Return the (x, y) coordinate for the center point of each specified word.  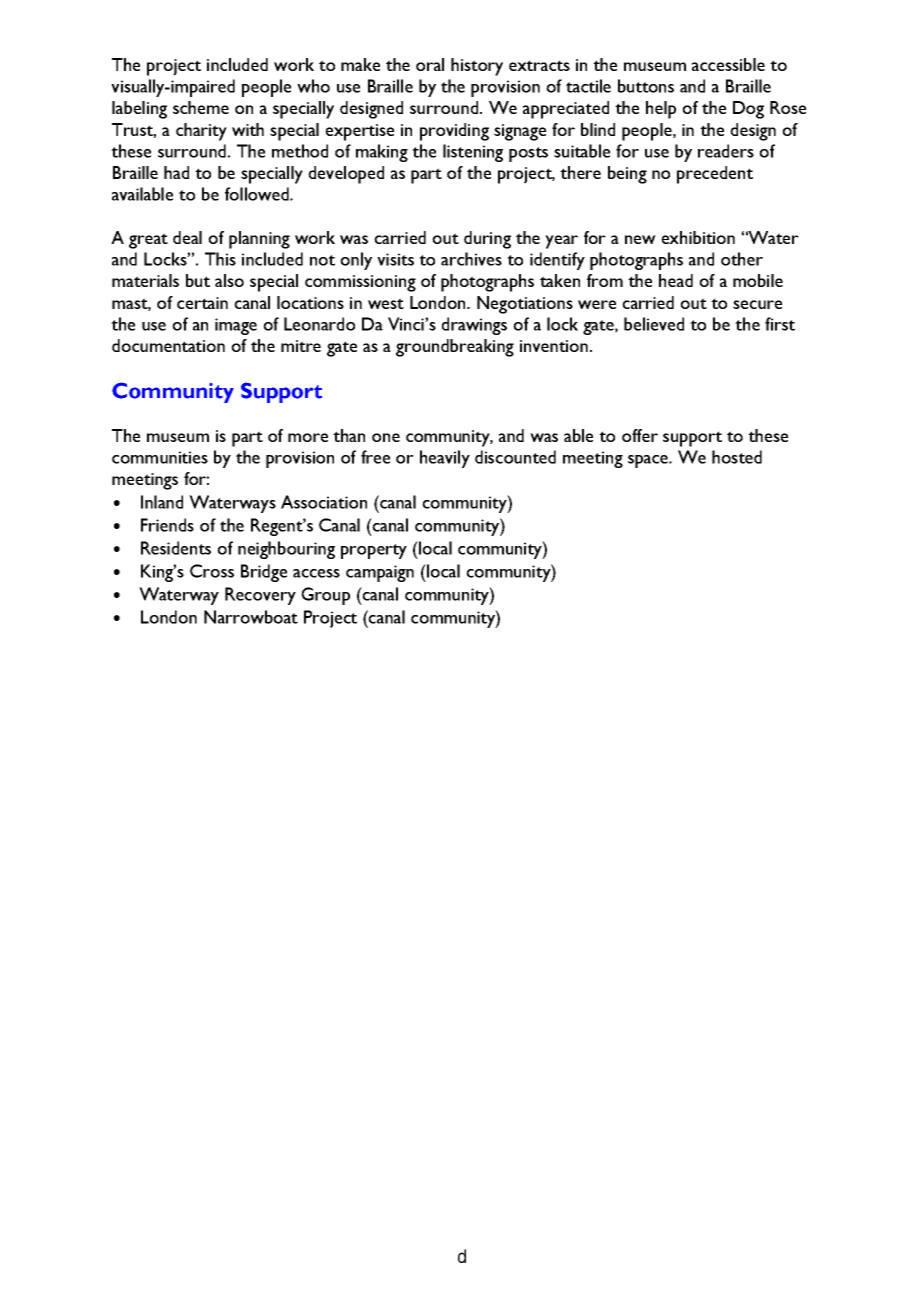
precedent (715, 175)
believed (654, 324)
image (236, 326)
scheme (201, 107)
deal (187, 237)
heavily (445, 459)
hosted (737, 457)
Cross (212, 571)
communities (160, 457)
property (374, 551)
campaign (380, 573)
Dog (748, 110)
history (477, 67)
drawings (474, 326)
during (487, 240)
